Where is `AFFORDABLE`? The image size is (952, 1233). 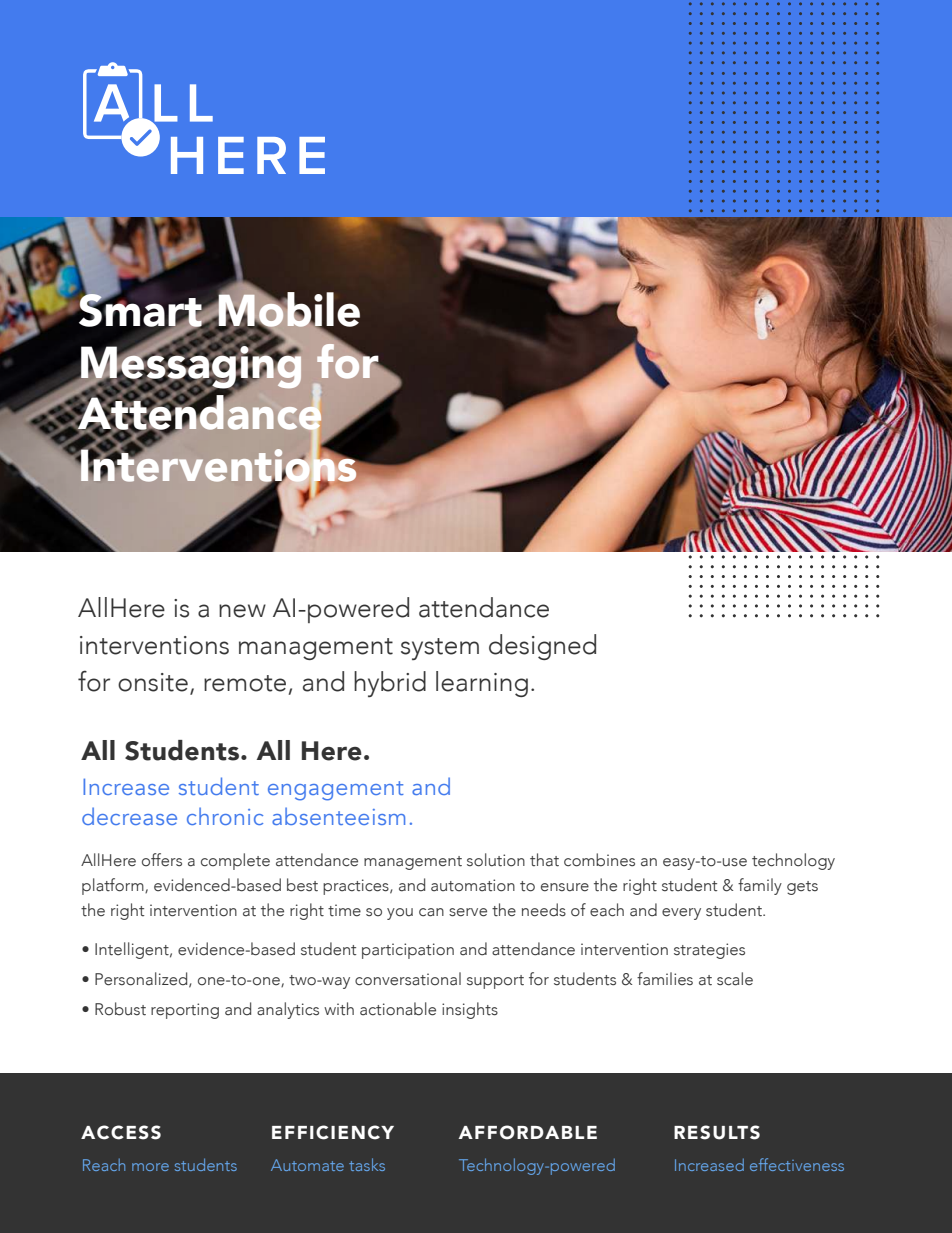
AFFORDABLE is located at coordinates (528, 1132).
